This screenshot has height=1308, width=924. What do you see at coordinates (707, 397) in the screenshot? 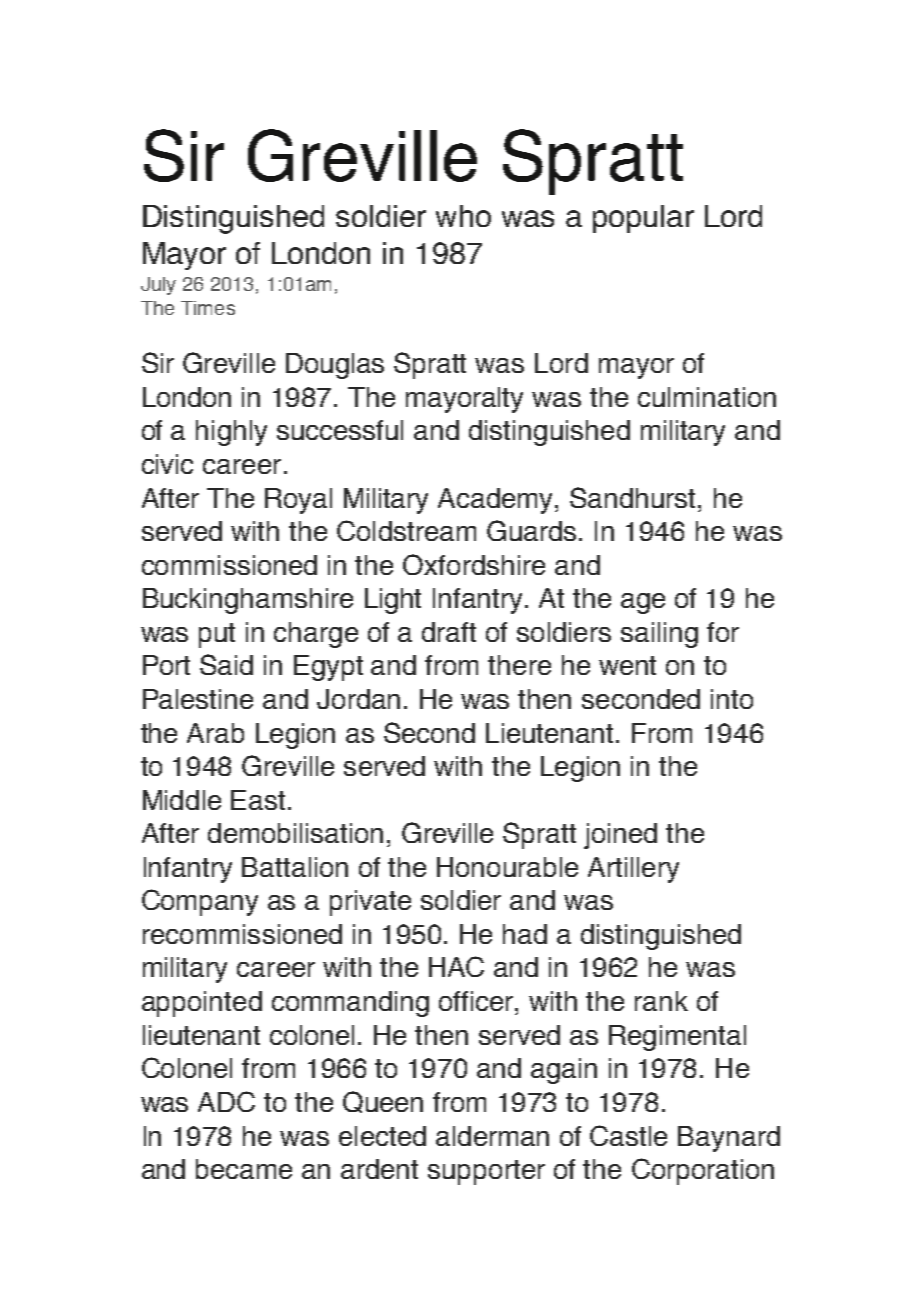
I see `culmination` at bounding box center [707, 397].
